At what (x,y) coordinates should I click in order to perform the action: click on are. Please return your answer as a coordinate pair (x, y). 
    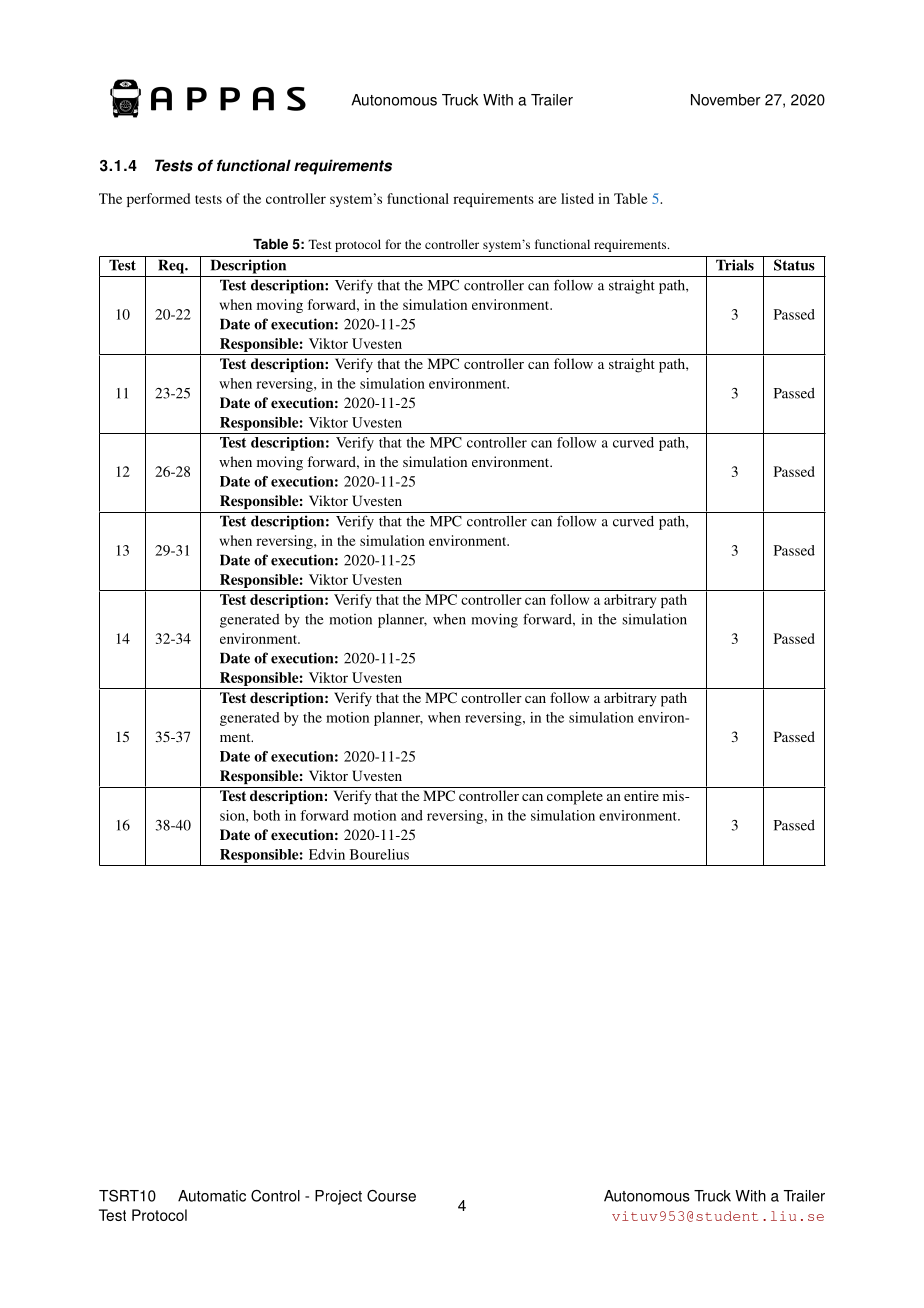
    Looking at the image, I should click on (547, 200).
